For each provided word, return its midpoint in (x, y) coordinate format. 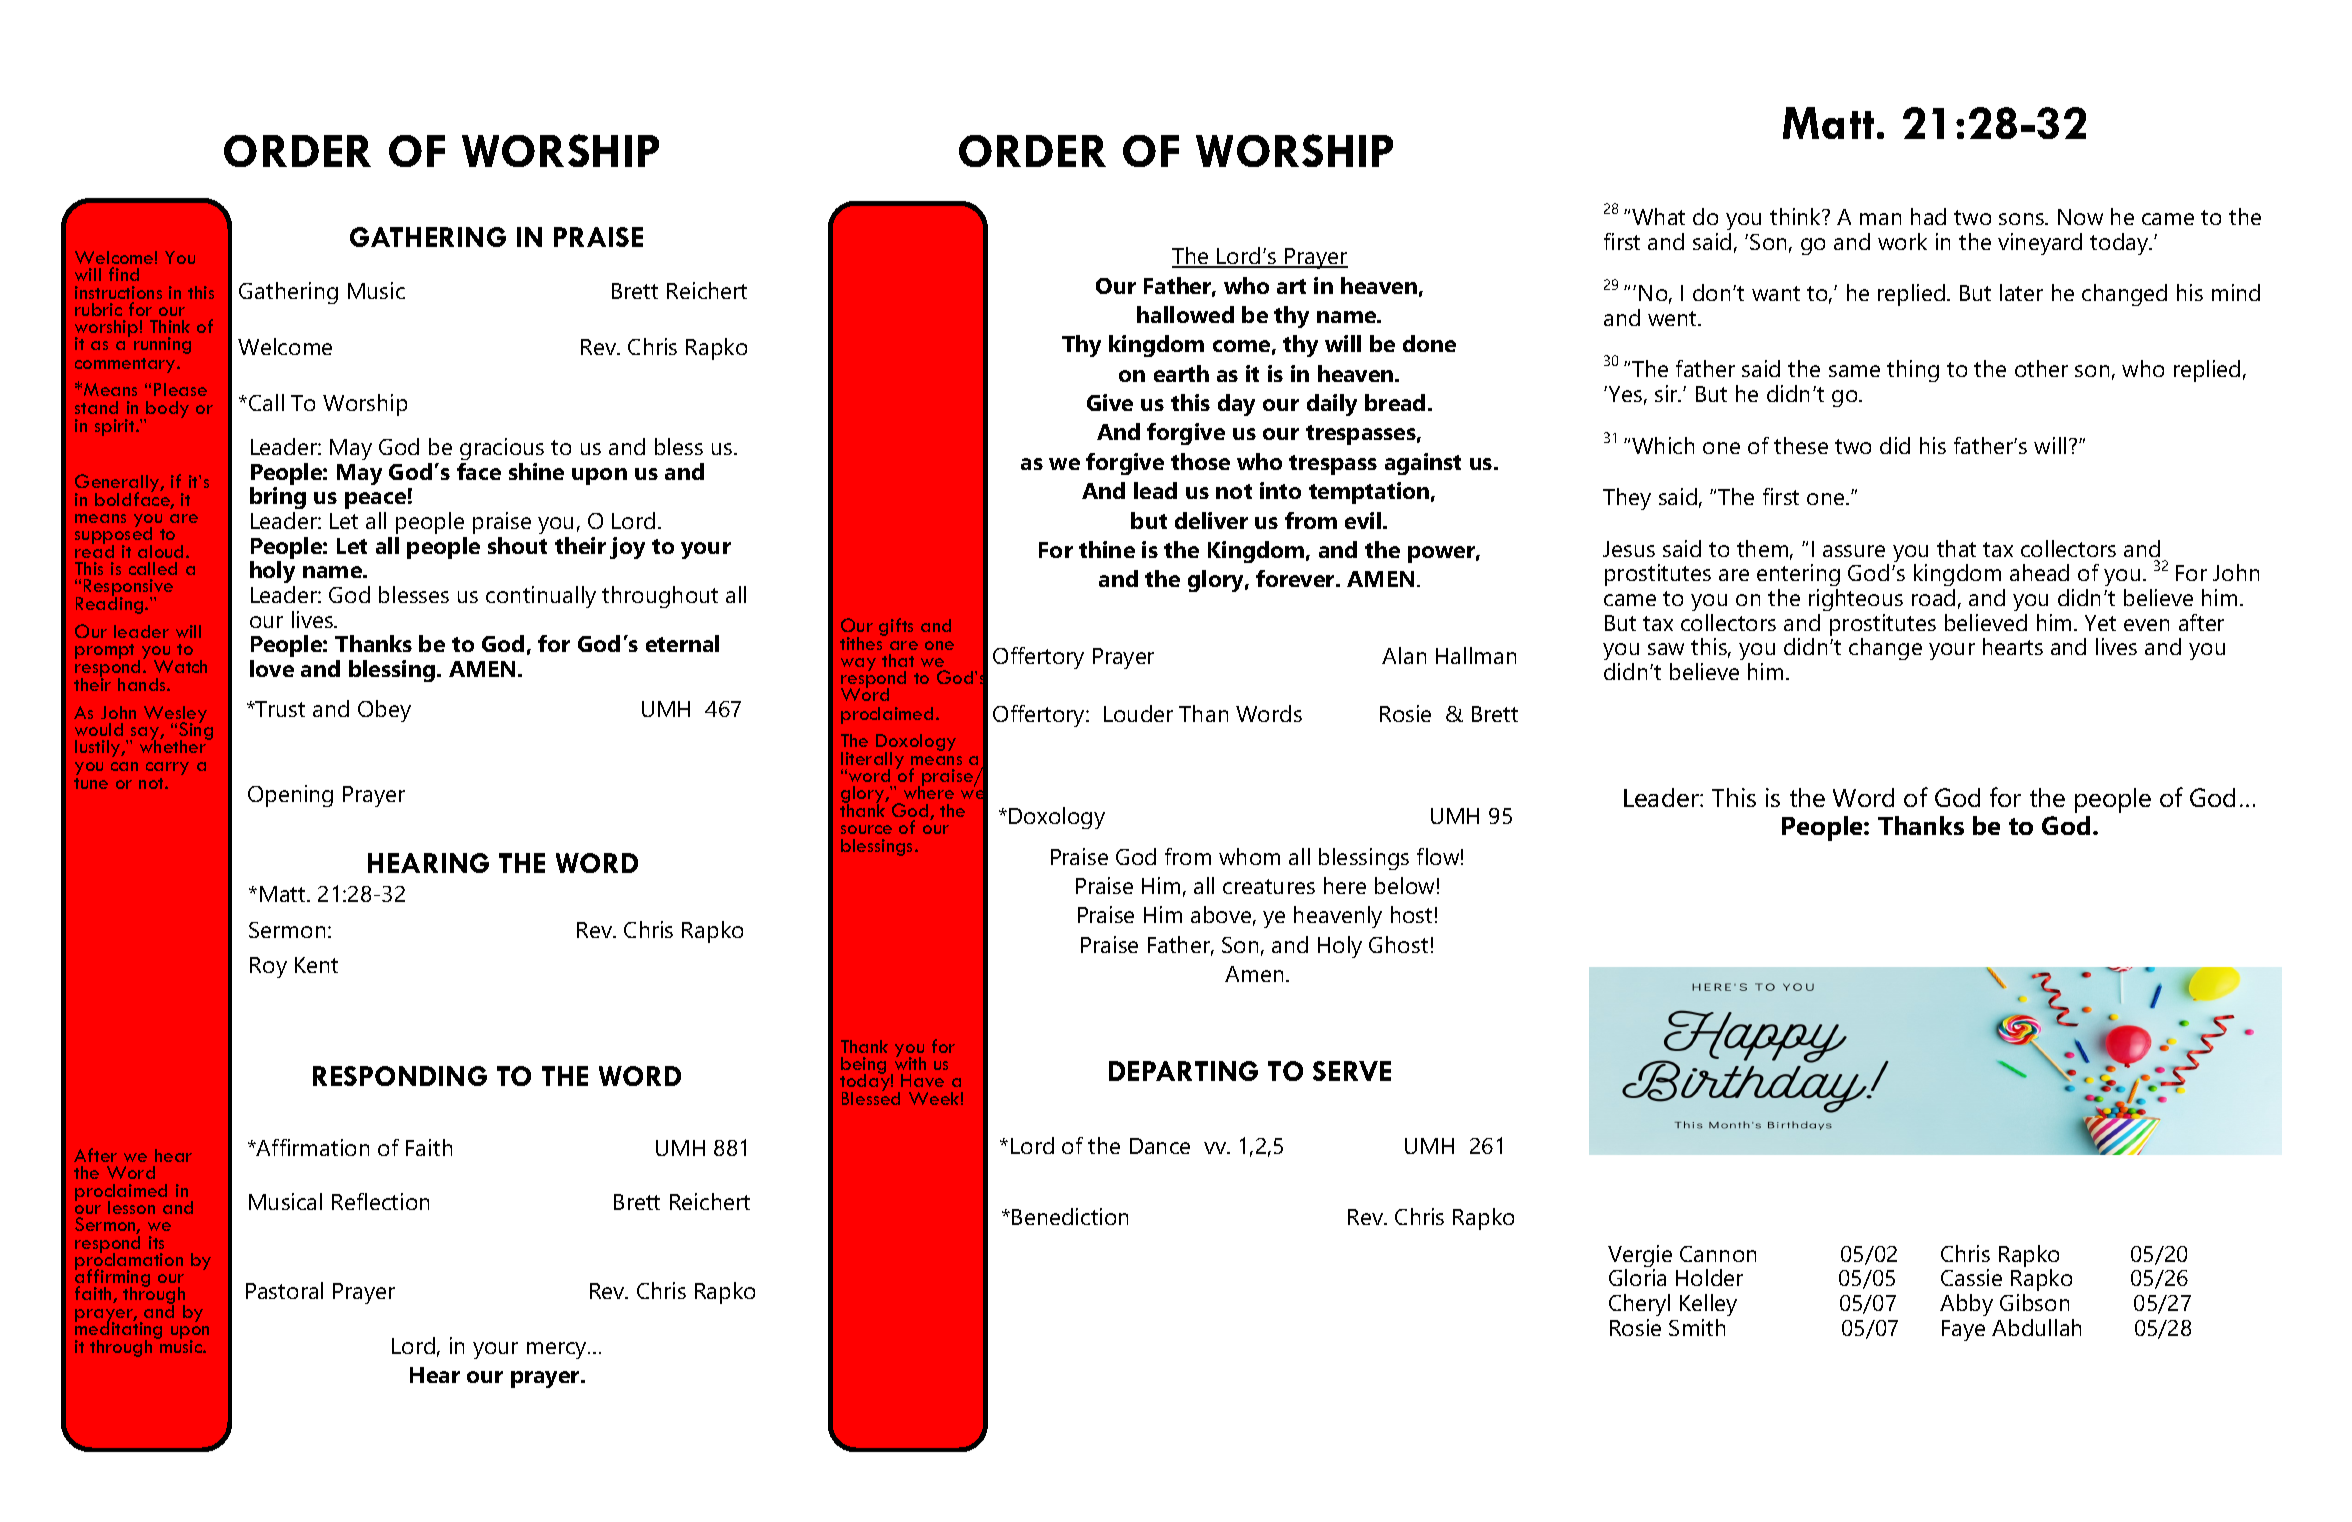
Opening (290, 796)
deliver (1211, 520)
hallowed (1185, 314)
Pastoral (284, 1290)
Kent (316, 965)
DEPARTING (1183, 1071)
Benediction (1070, 1216)
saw (1666, 649)
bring (278, 500)
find (124, 274)
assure (1854, 551)
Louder (1138, 713)
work (1902, 241)
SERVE (1352, 1071)
